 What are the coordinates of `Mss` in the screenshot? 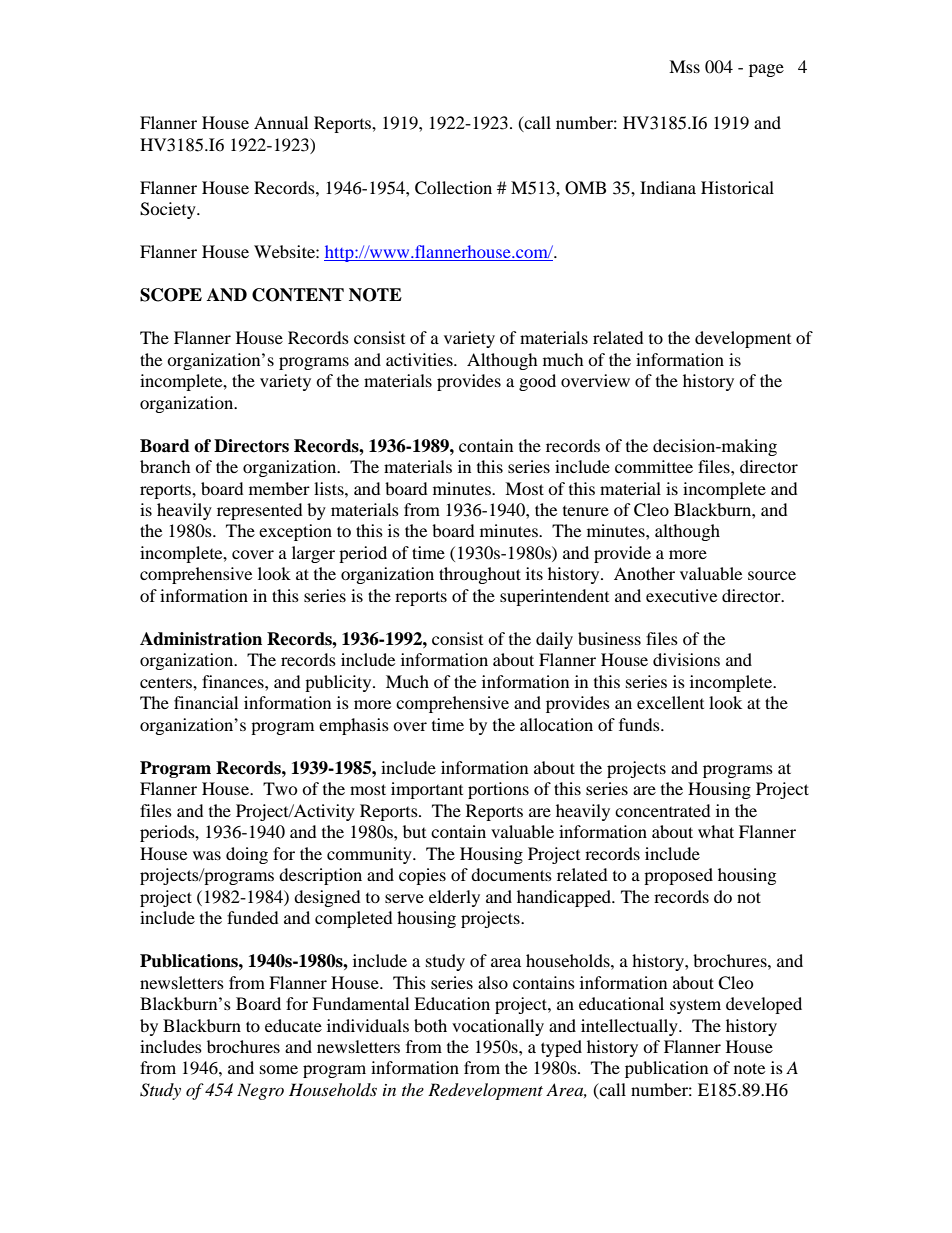 It's located at (684, 66).
